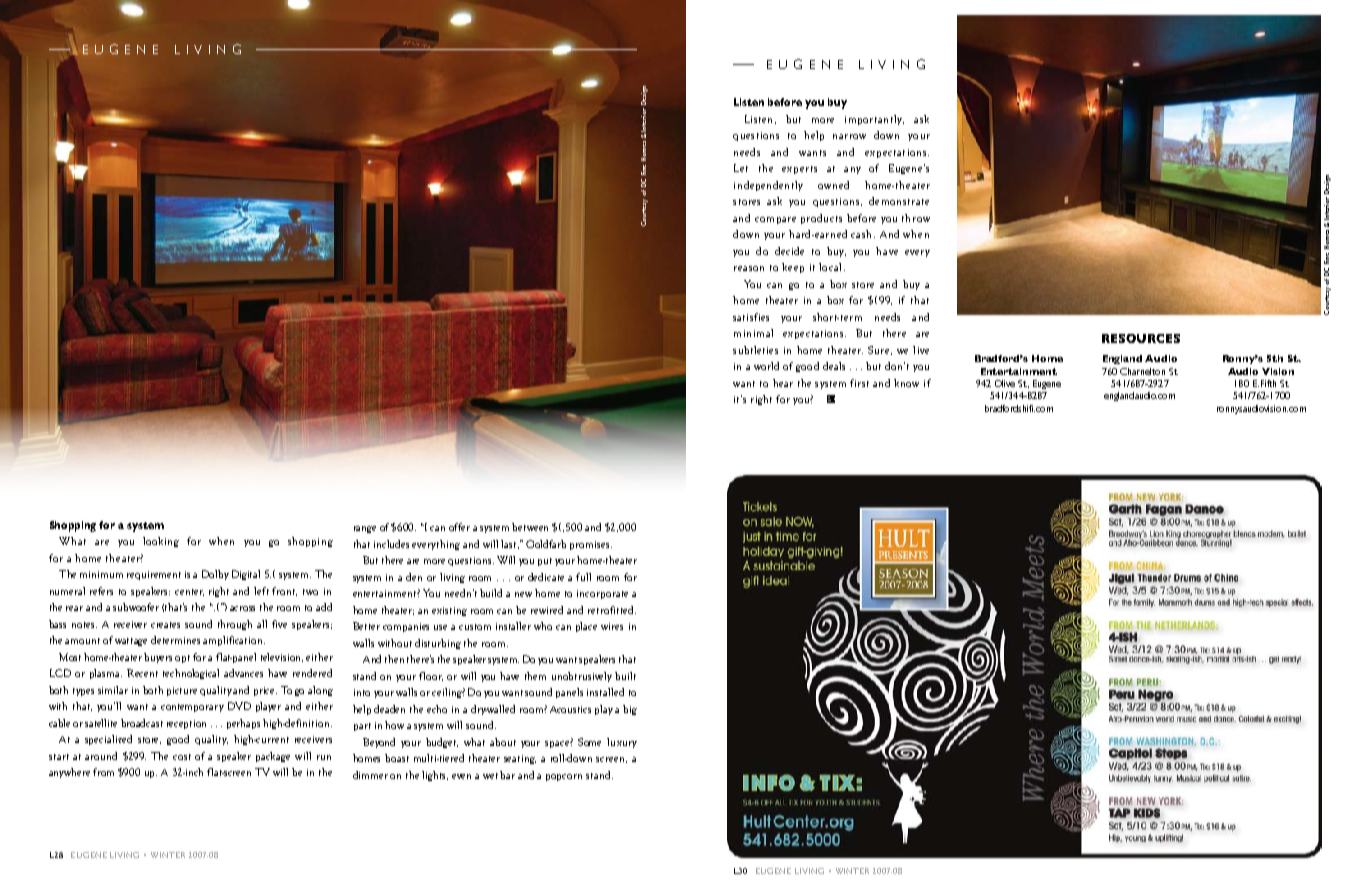 The height and width of the document is (891, 1372). Describe the element at coordinates (783, 383) in the document. I see `hear` at that location.
